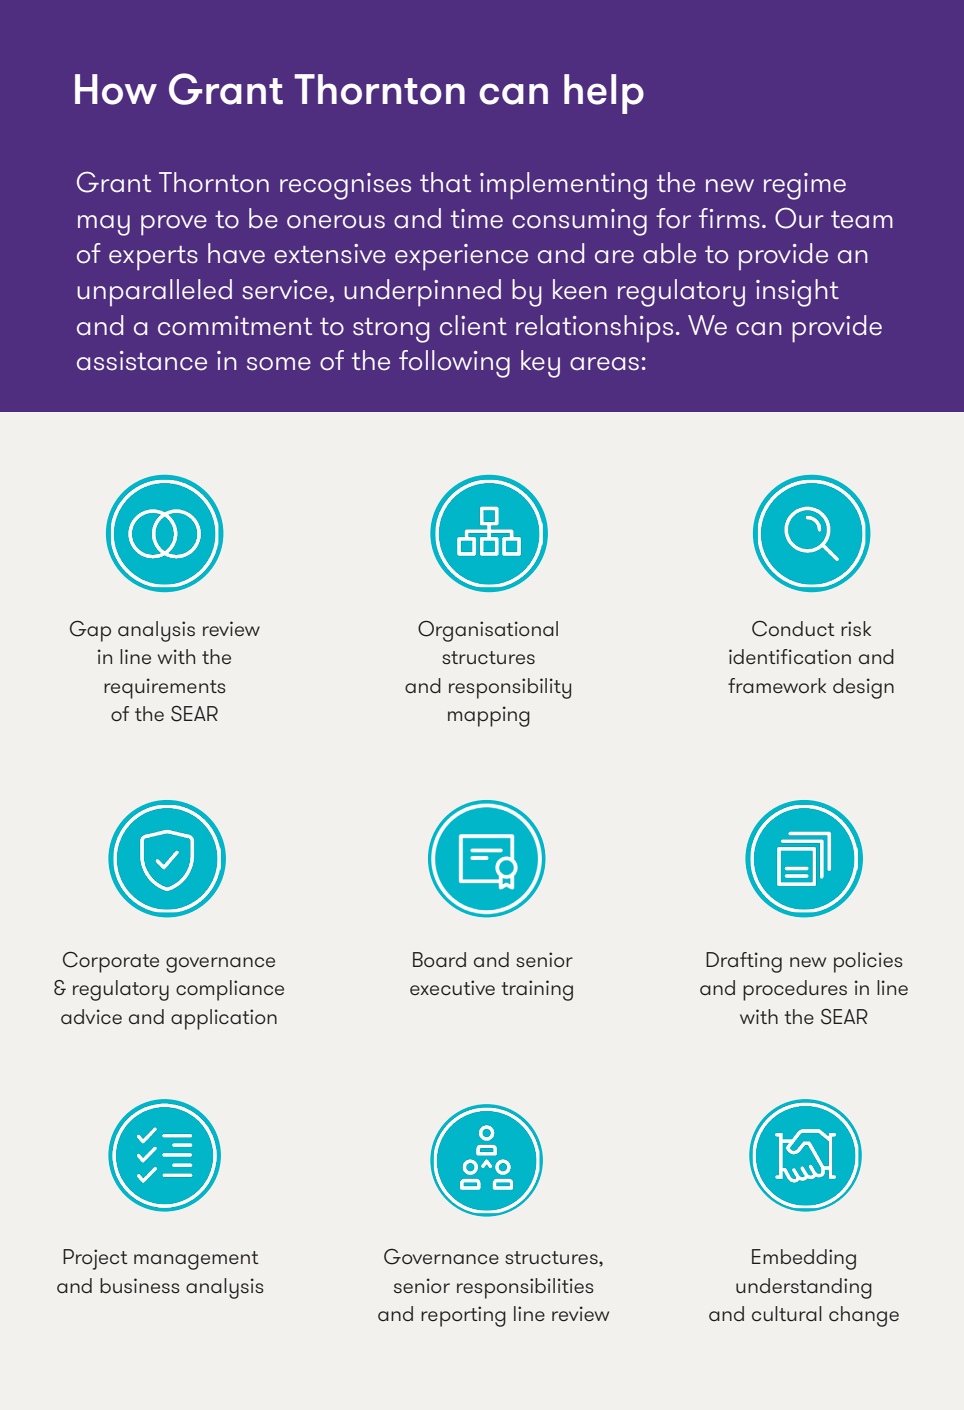  I want to click on Conduct, so click(793, 629).
